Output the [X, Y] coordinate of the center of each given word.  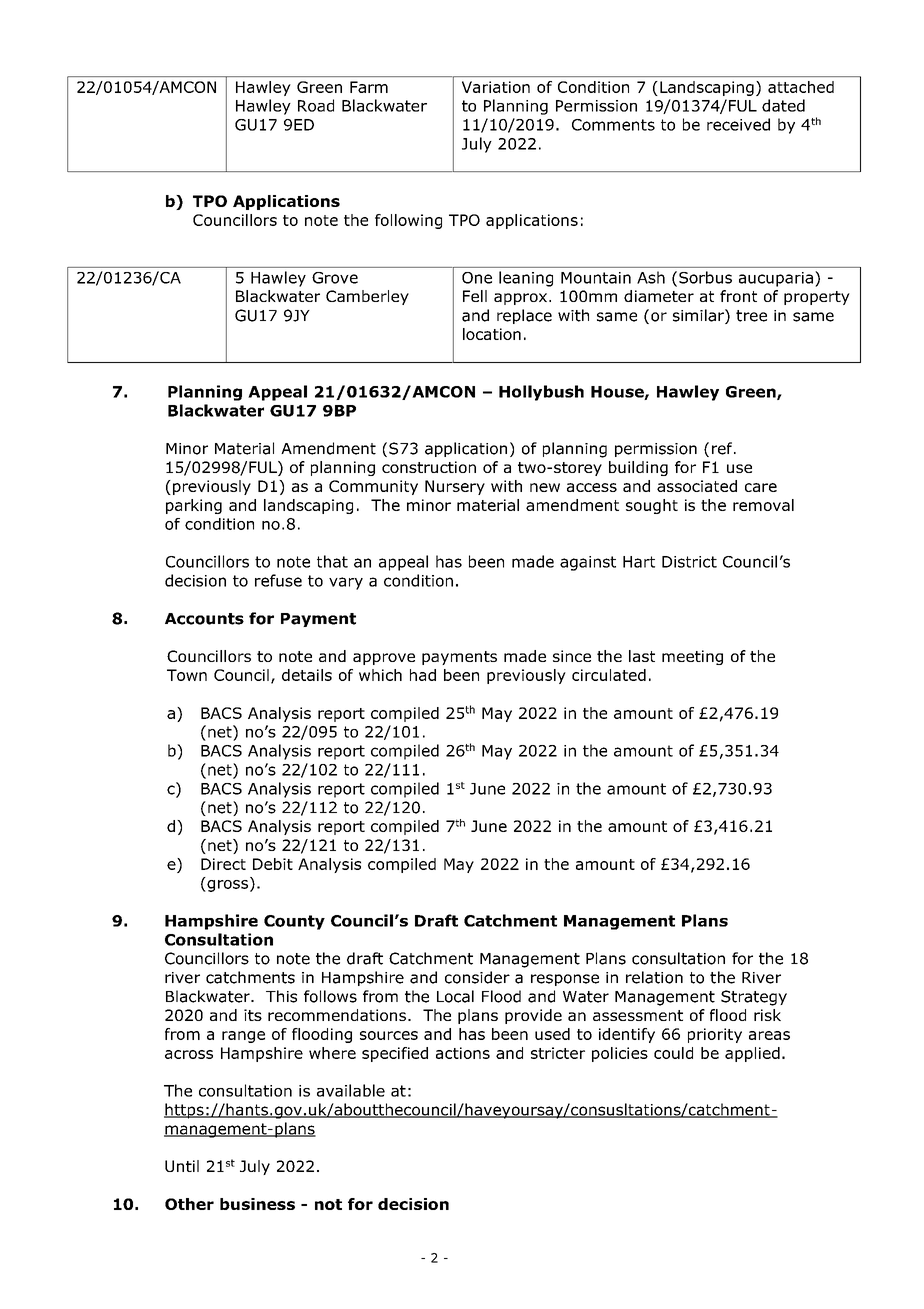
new [545, 487]
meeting [692, 657]
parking [194, 506]
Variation [496, 87]
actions [463, 1053]
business [257, 1204]
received [738, 124]
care [761, 487]
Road [316, 105]
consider [477, 977]
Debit [273, 864]
